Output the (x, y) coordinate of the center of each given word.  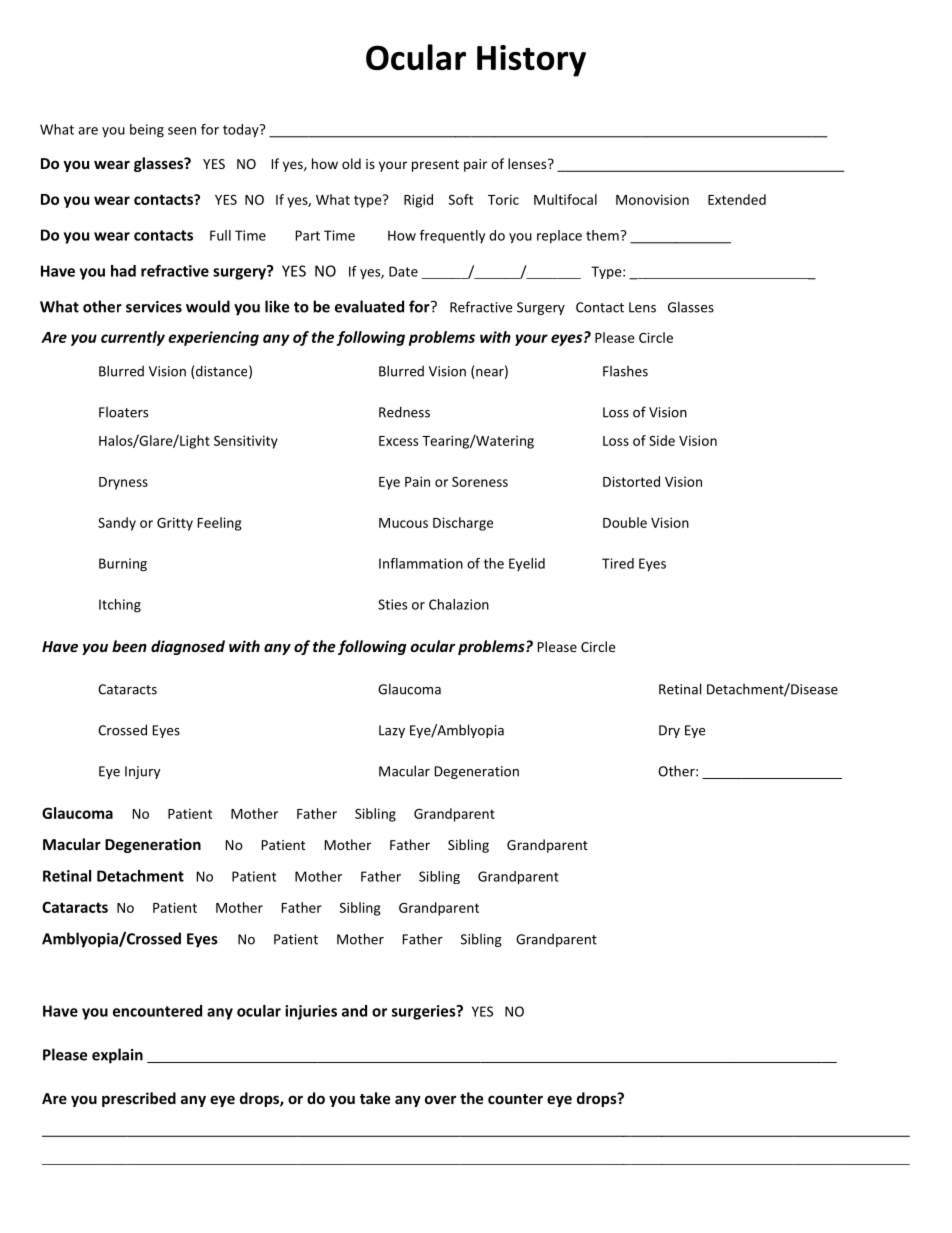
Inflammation (421, 563)
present (435, 166)
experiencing (213, 338)
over (440, 1100)
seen (182, 131)
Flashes (625, 371)
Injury (142, 772)
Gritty (175, 524)
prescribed (139, 1099)
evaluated (369, 306)
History (531, 61)
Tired (618, 563)
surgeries (425, 1012)
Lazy (392, 731)
